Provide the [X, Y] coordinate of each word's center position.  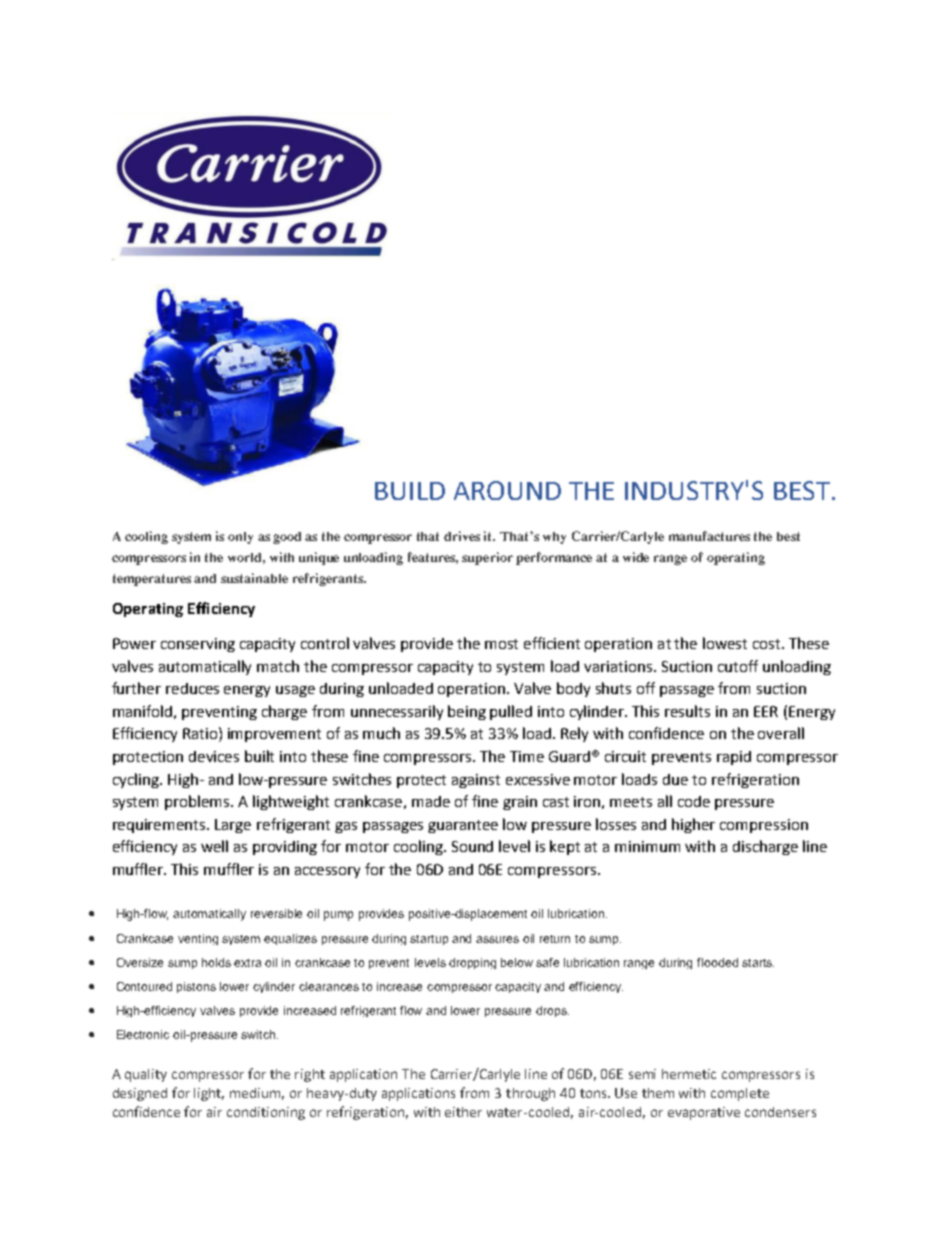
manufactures [709, 536]
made [431, 801]
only [240, 538]
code [694, 801]
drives [462, 536]
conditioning [266, 1113]
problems [199, 802]
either [463, 1112]
